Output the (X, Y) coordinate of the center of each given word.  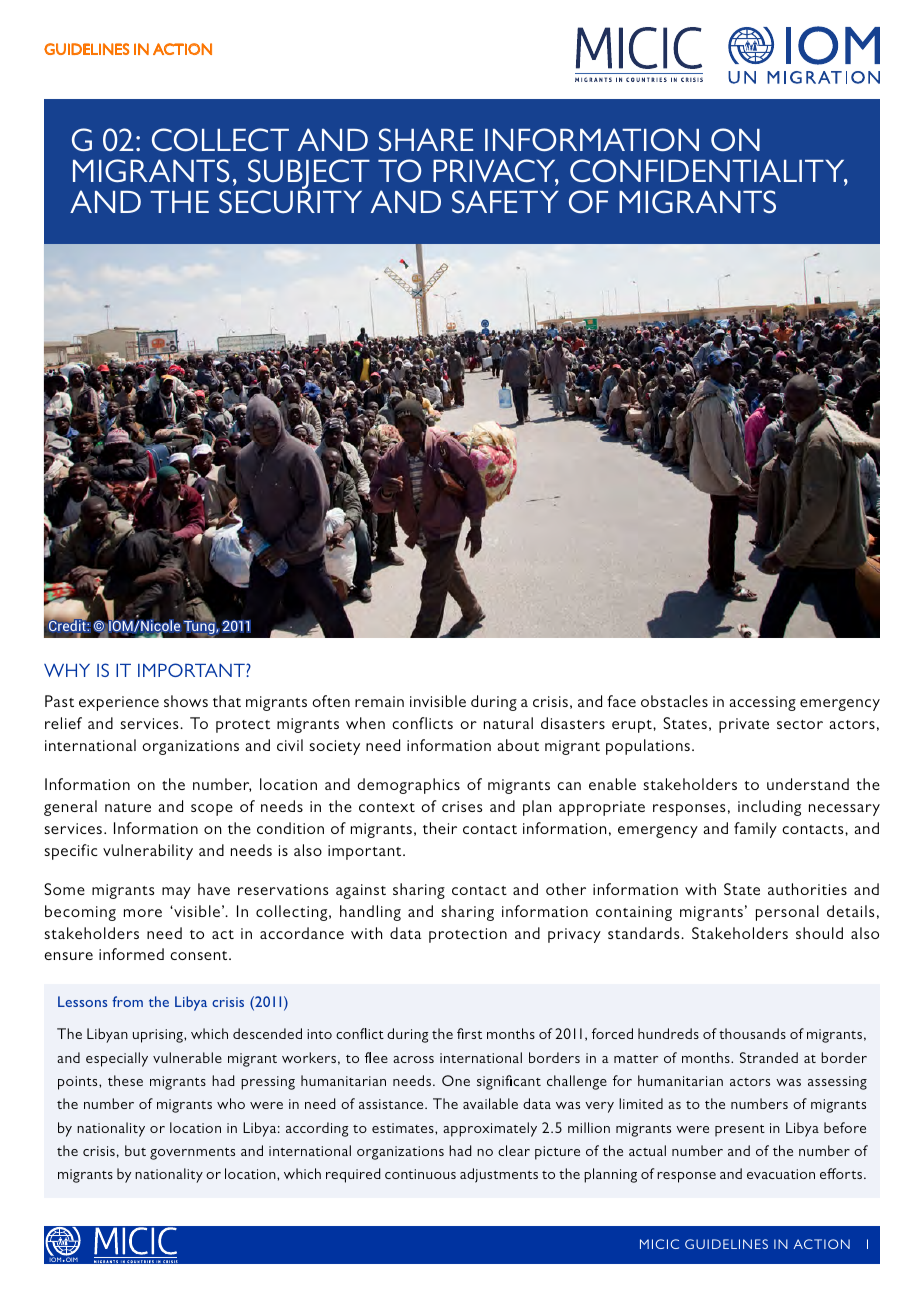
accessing (762, 703)
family (755, 830)
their (440, 828)
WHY (67, 670)
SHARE (426, 139)
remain (379, 701)
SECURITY (290, 201)
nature (128, 807)
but (135, 1150)
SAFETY (505, 201)
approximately (490, 1129)
